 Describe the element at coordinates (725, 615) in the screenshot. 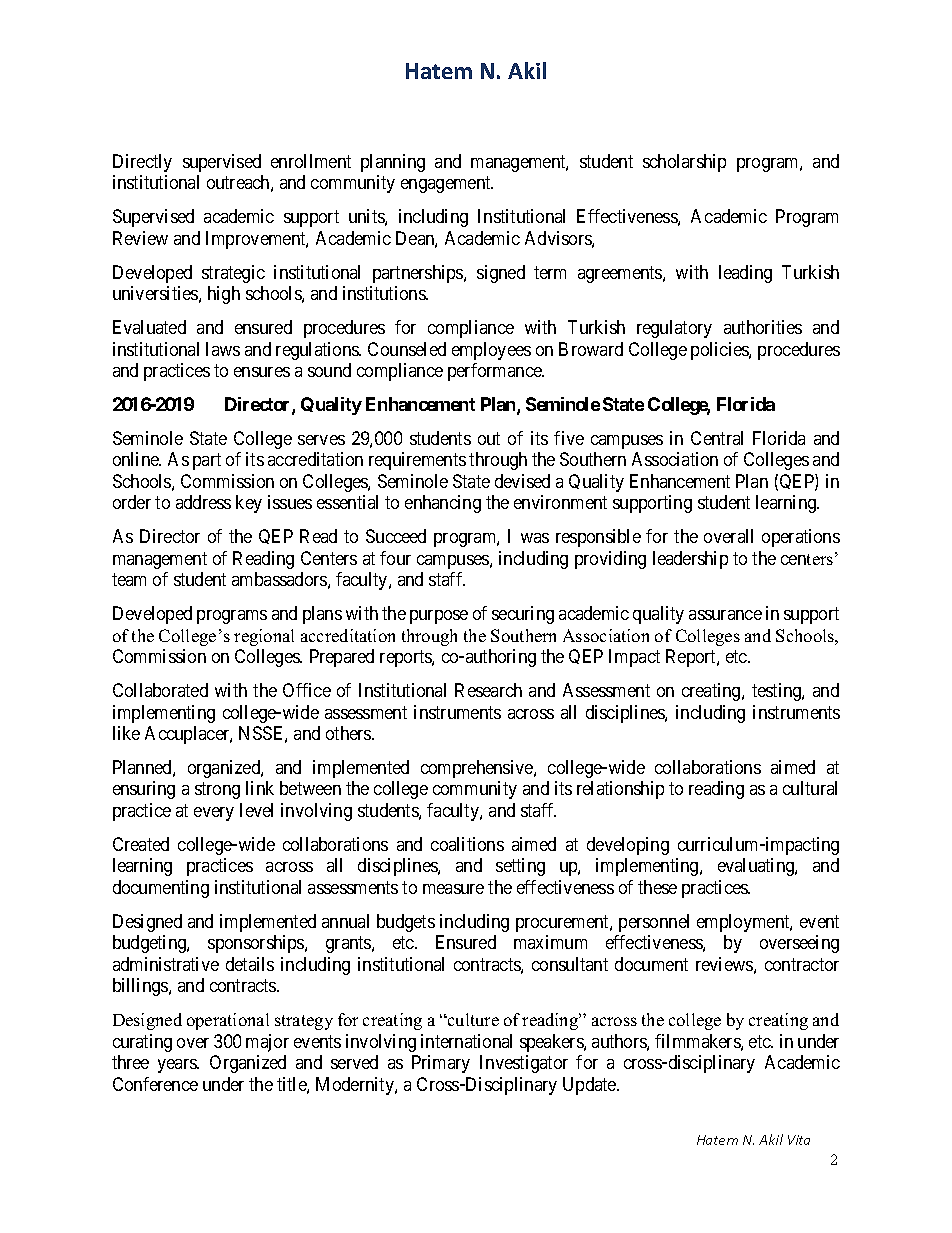

I see `assurance` at that location.
